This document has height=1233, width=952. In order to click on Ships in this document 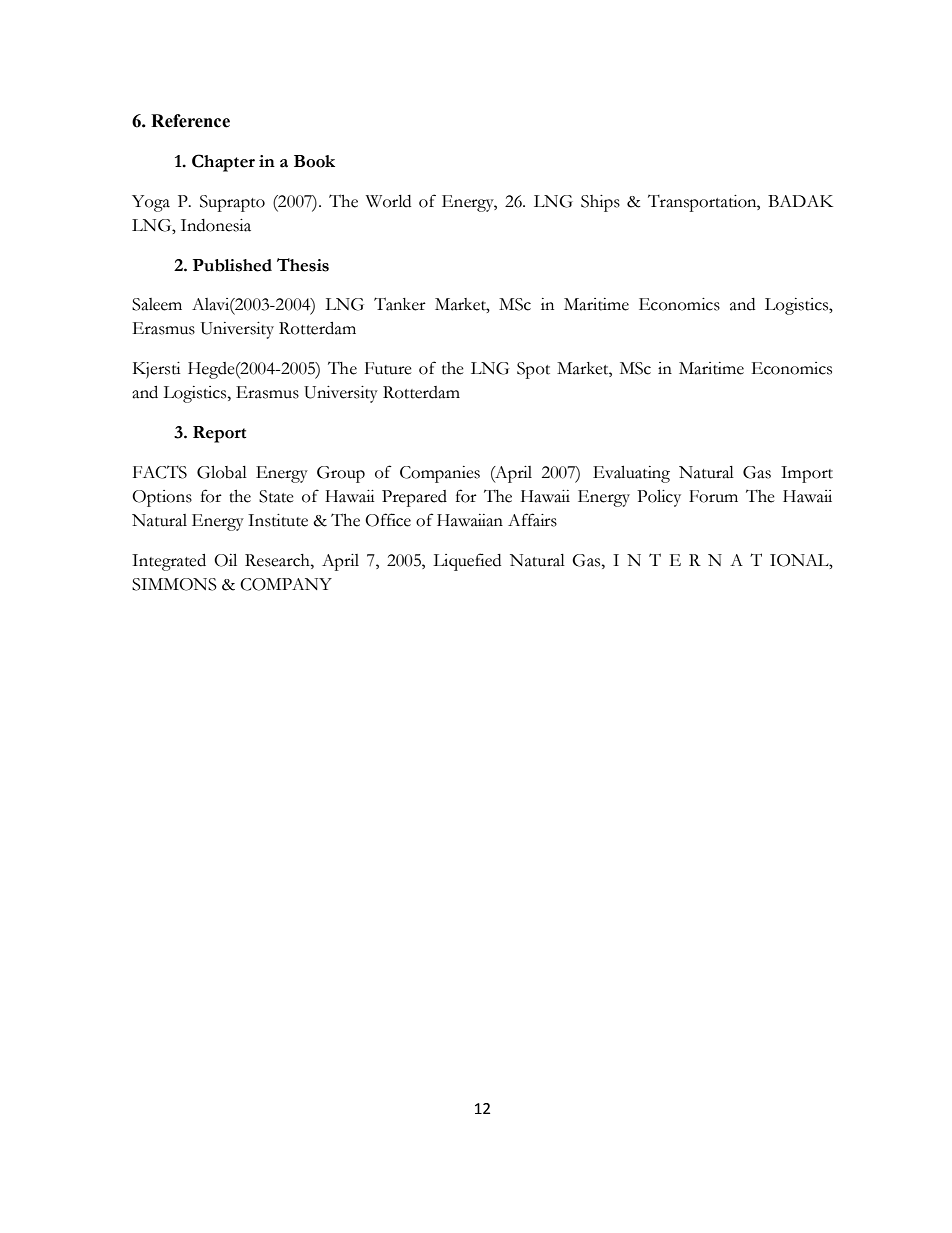, I will do `click(600, 203)`.
